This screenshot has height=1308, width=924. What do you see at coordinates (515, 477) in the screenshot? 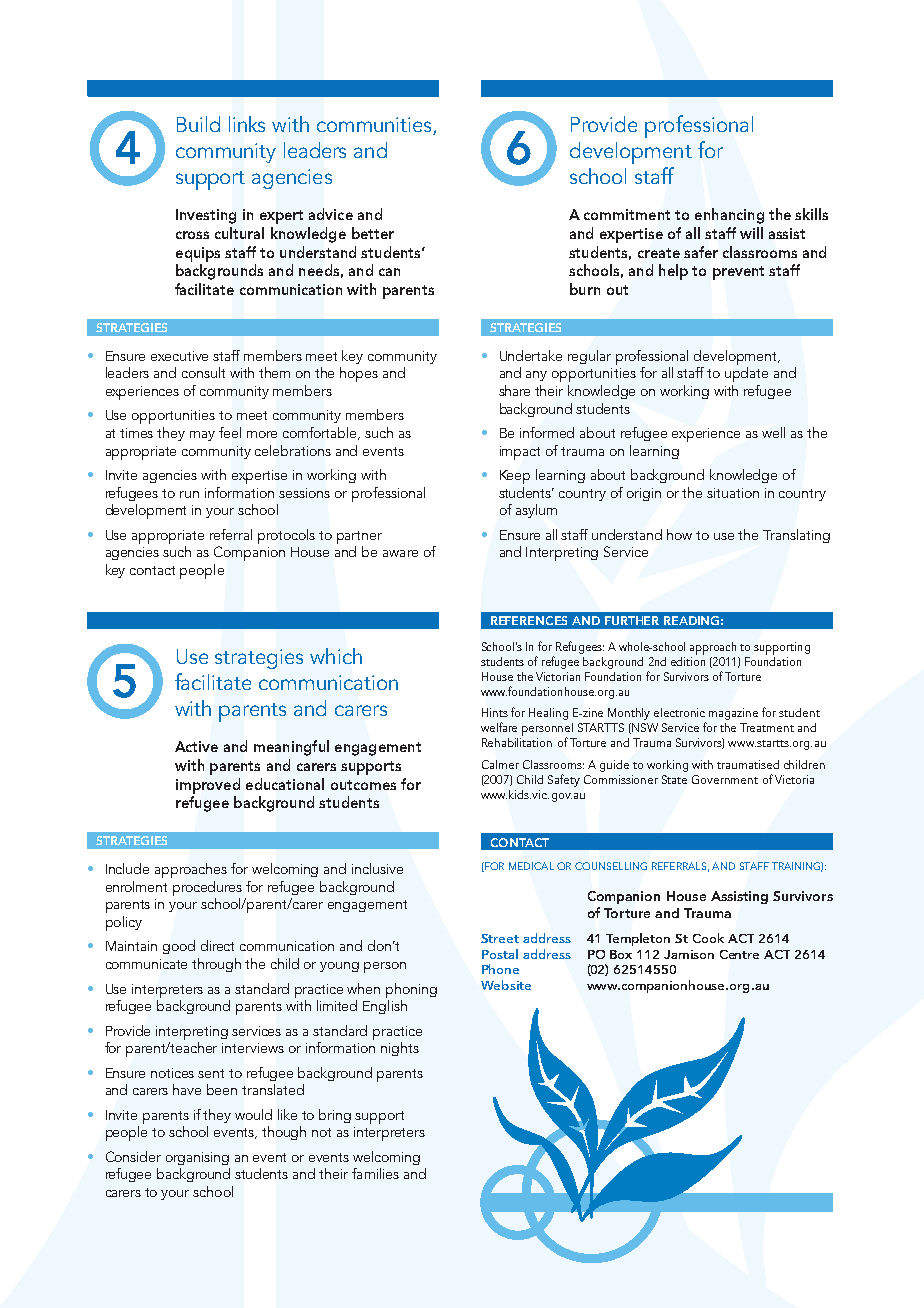
I see `Keep` at bounding box center [515, 477].
